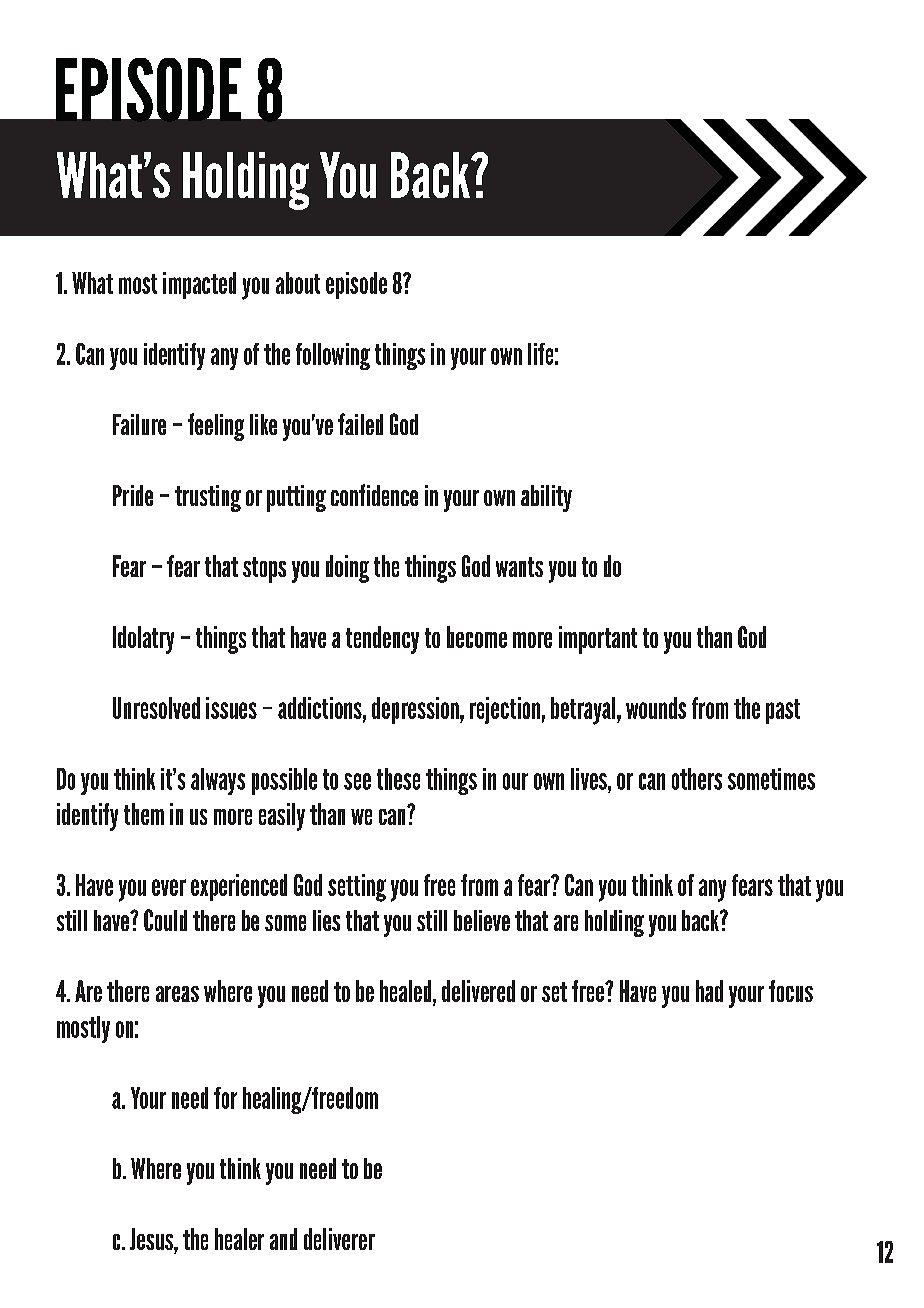 This screenshot has width=924, height=1308. Describe the element at coordinates (697, 779) in the screenshot. I see `others` at that location.
